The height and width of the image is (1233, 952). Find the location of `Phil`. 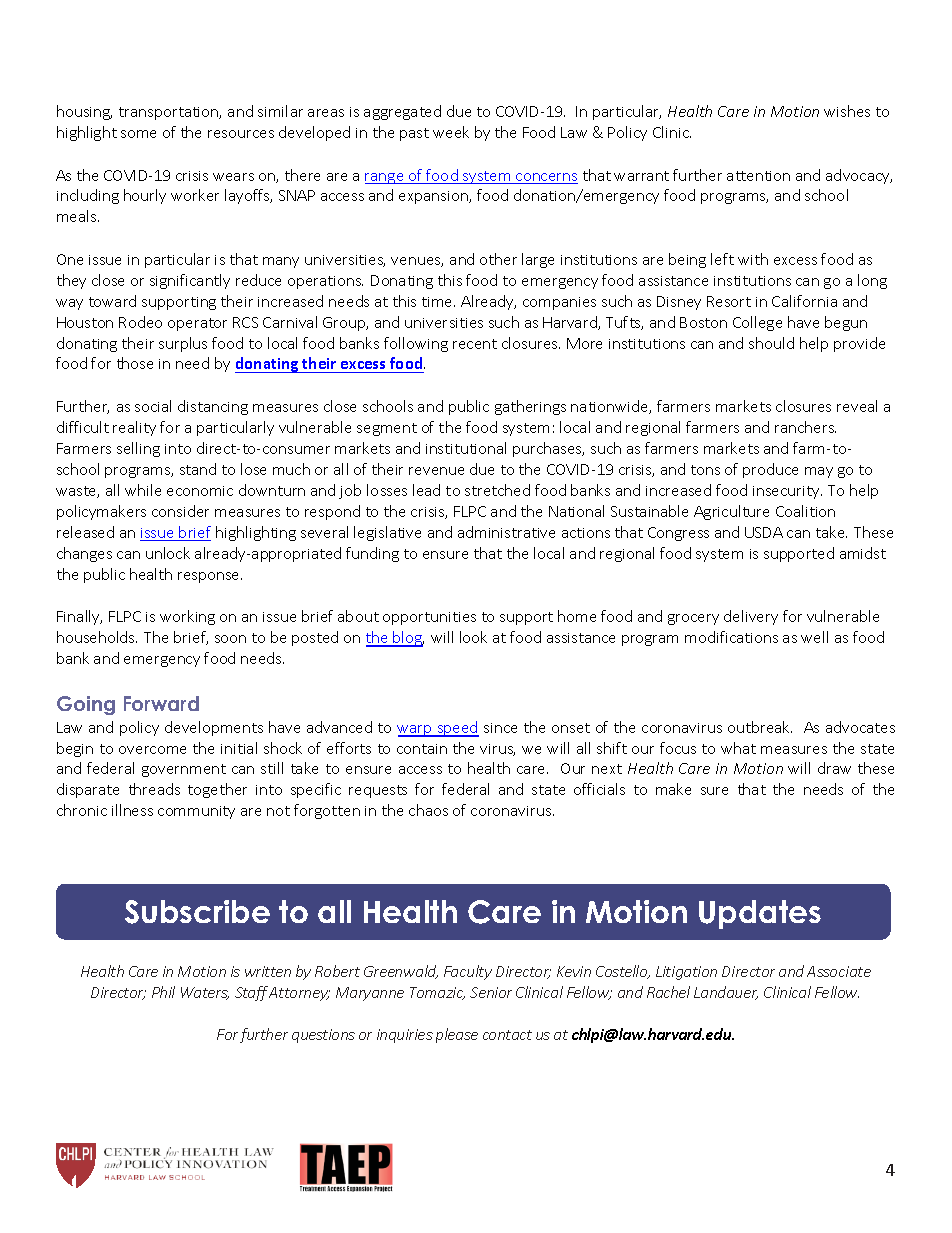

Phil is located at coordinates (163, 992).
